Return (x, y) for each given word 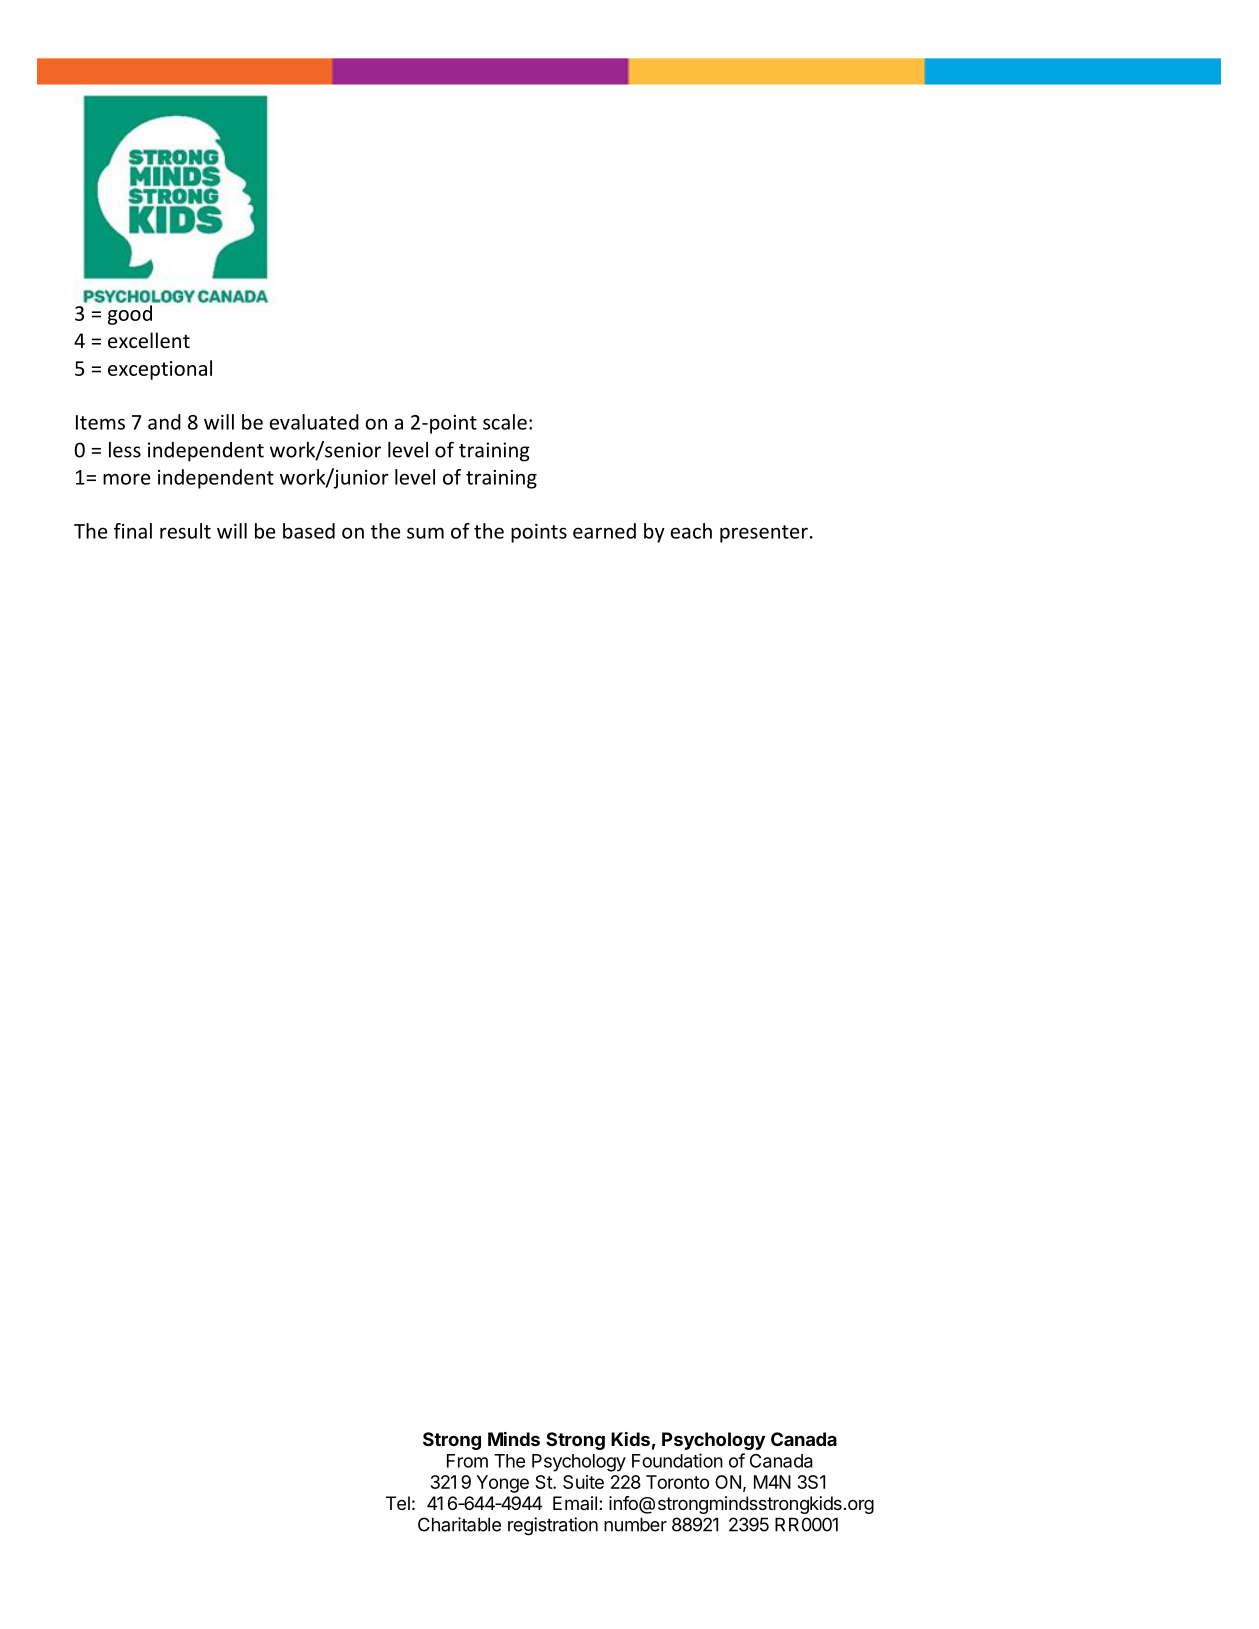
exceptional (160, 370)
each (691, 531)
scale (505, 422)
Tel (398, 1503)
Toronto (677, 1482)
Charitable (459, 1524)
